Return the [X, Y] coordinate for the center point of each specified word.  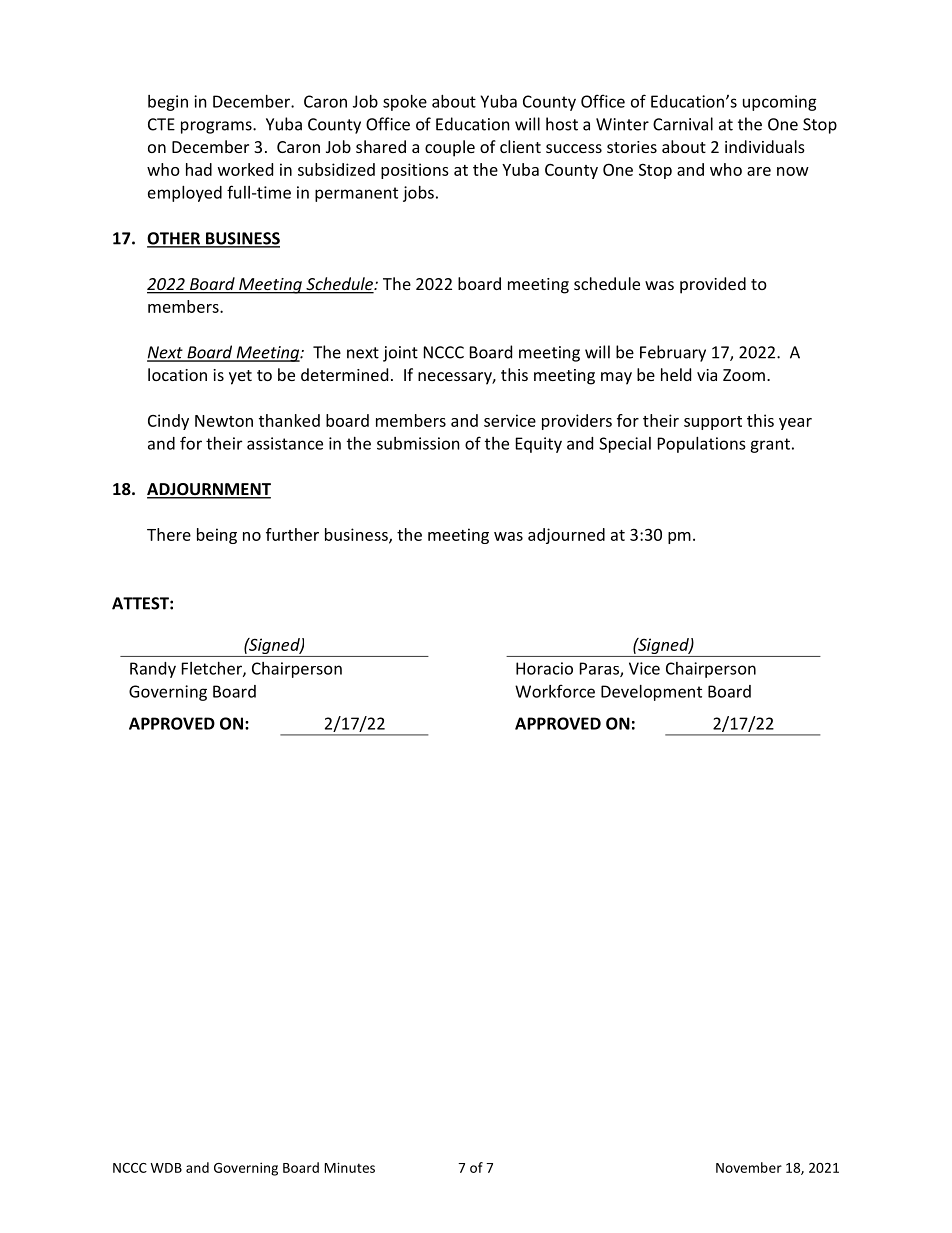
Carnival [683, 124]
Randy [153, 670]
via [707, 375]
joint [400, 354]
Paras [600, 669]
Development [651, 693]
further [292, 534]
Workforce [555, 691]
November [749, 1167]
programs [217, 127]
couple [450, 148]
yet [240, 377]
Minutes [349, 1167]
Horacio [544, 668]
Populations [702, 445]
